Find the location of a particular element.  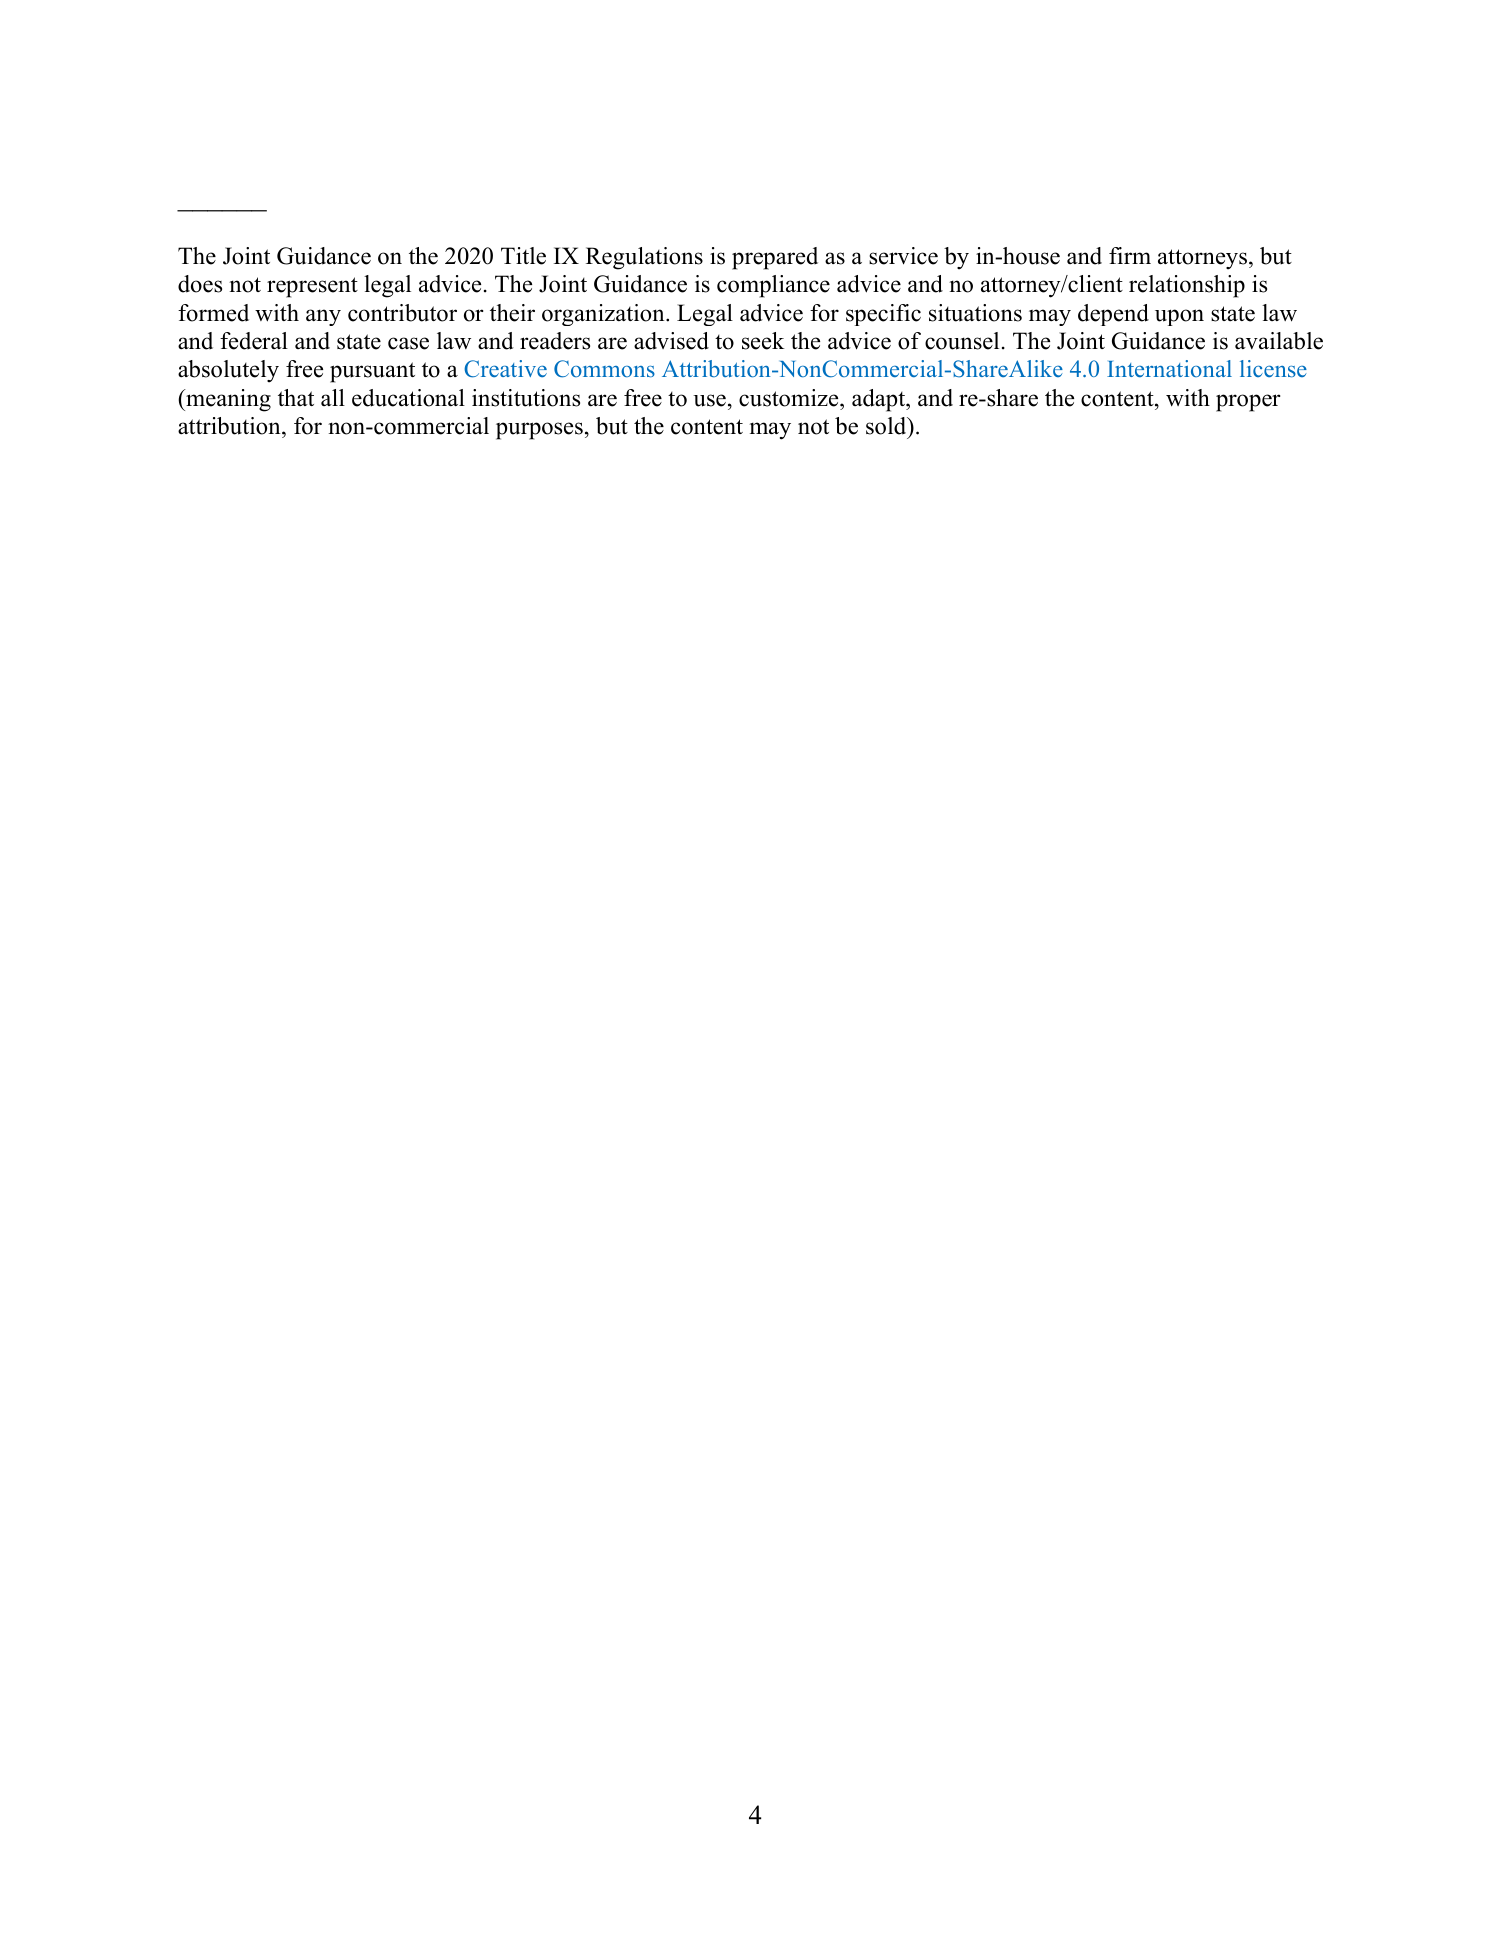

prepared is located at coordinates (775, 258).
